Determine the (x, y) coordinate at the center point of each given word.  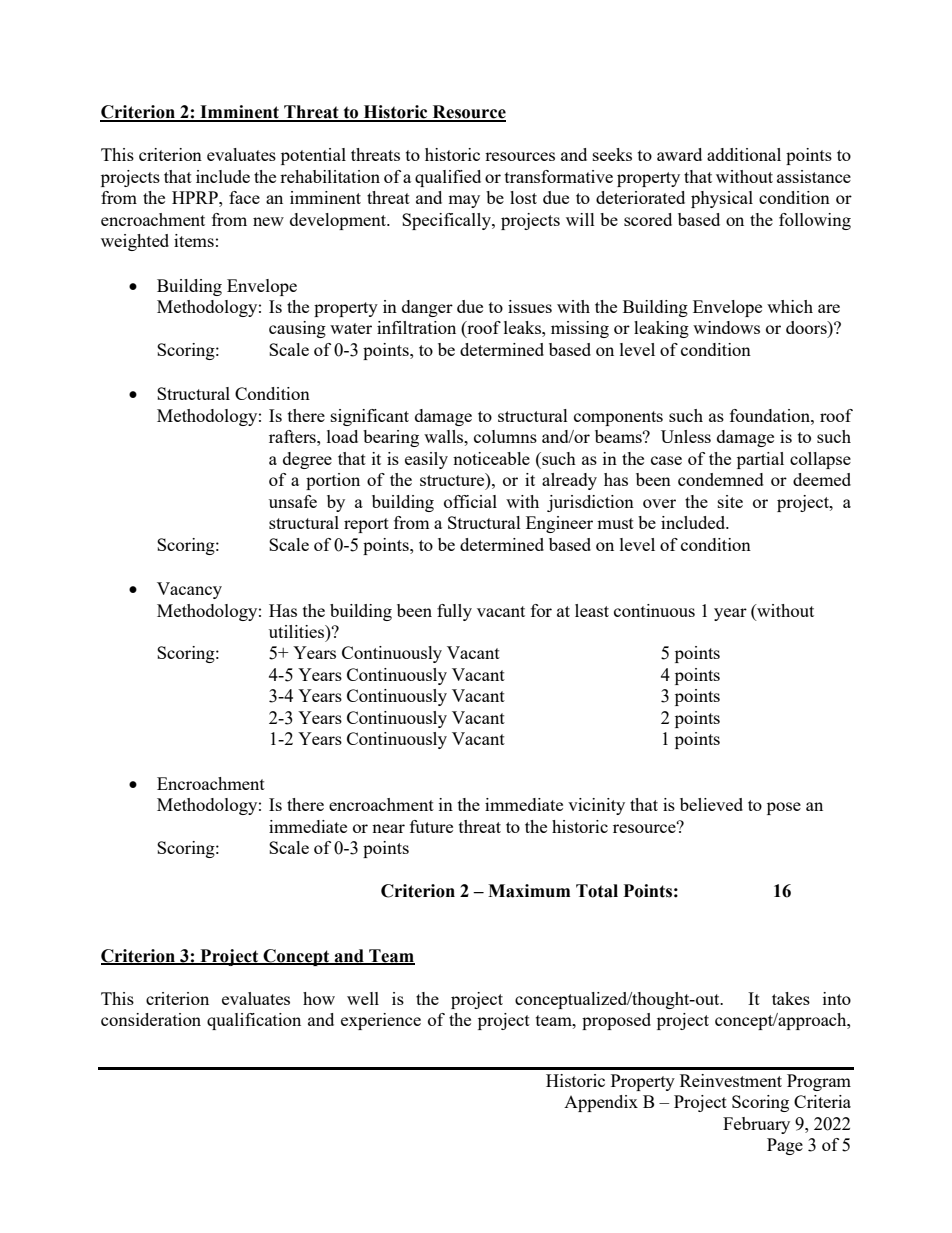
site (730, 501)
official (470, 501)
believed (711, 804)
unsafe (293, 501)
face (244, 197)
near (388, 828)
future (431, 826)
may (464, 201)
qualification (254, 1021)
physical (722, 199)
